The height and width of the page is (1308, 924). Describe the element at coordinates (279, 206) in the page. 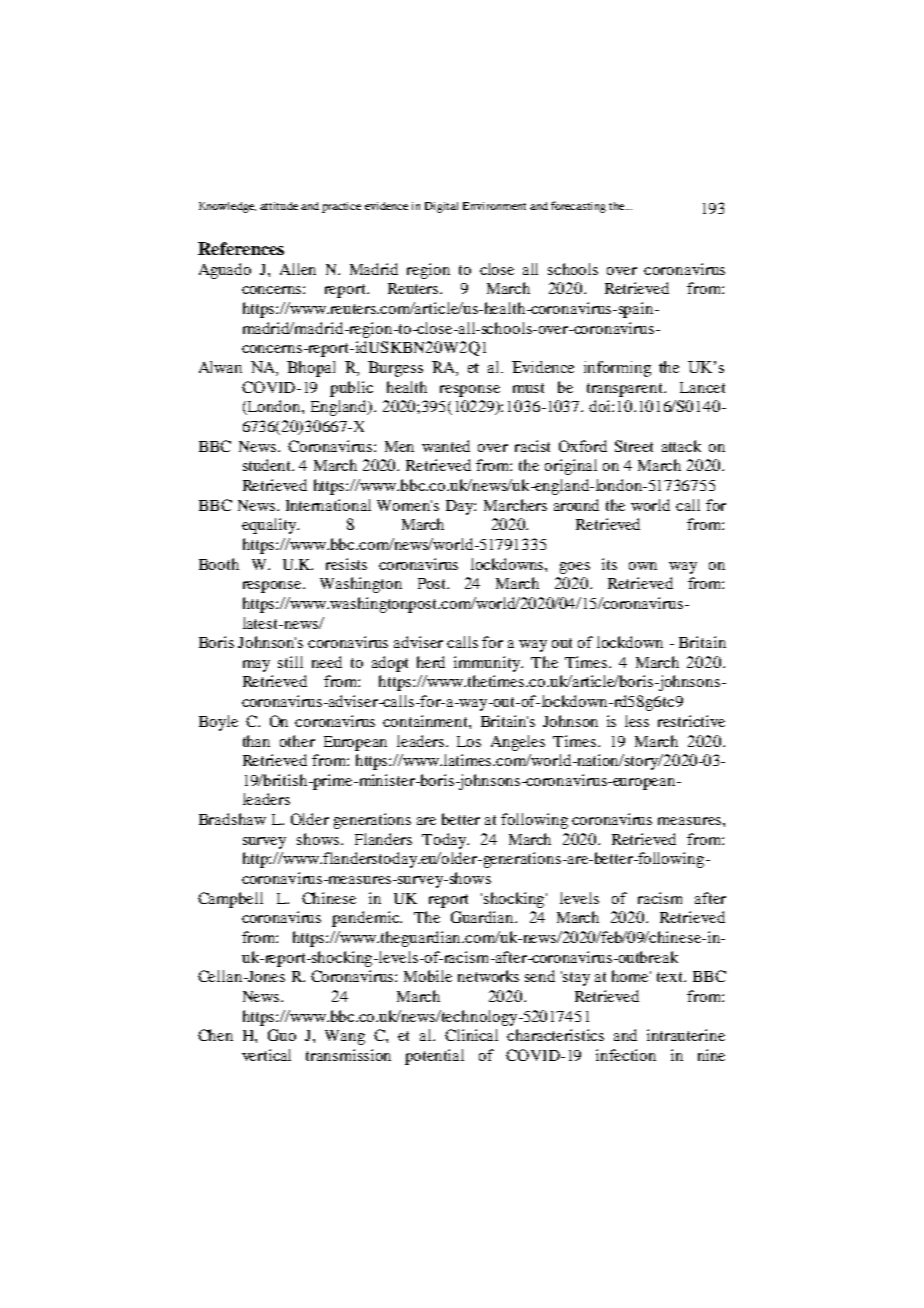

I see `attitude` at that location.
